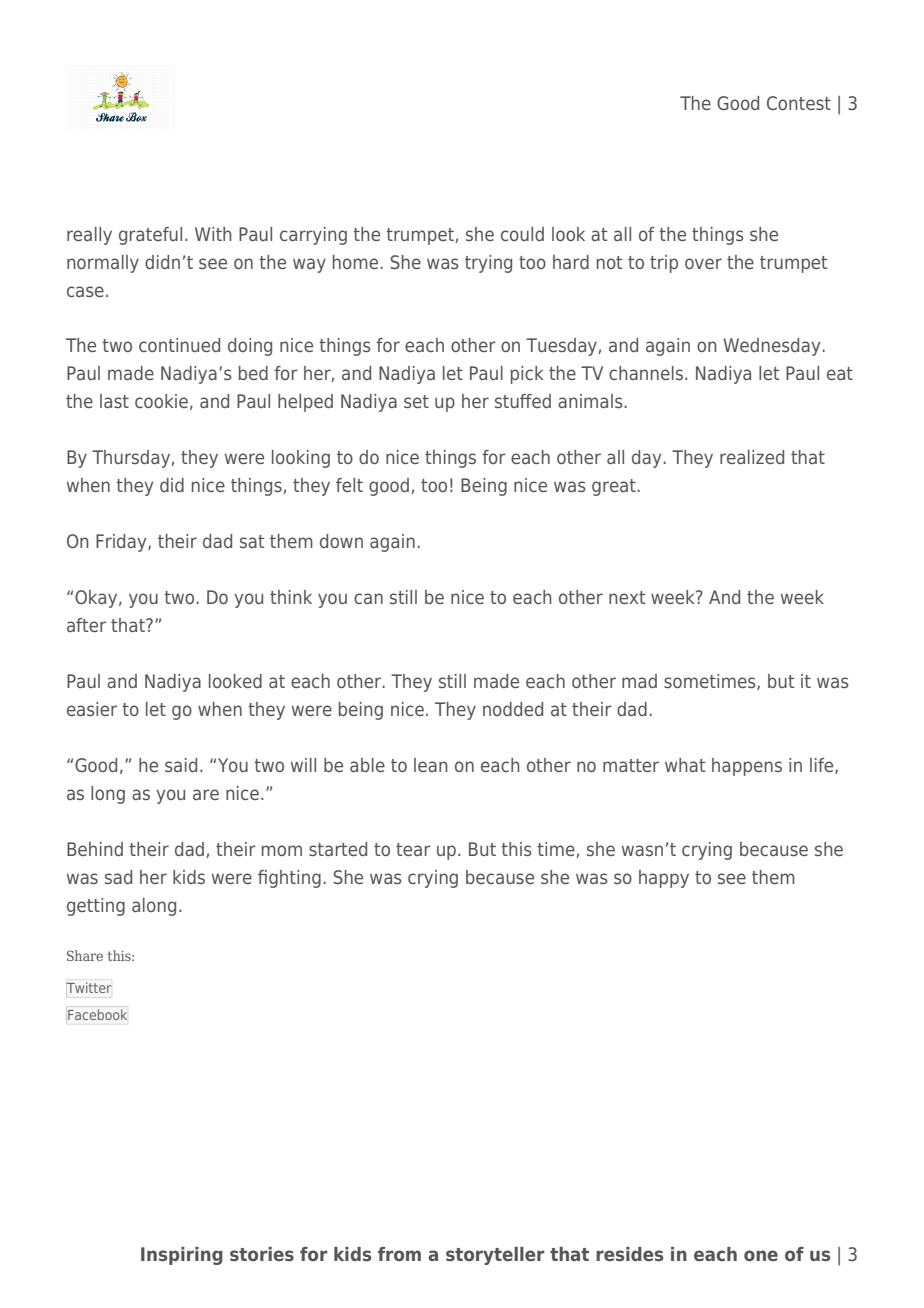  I want to click on Friday, so click(122, 543).
